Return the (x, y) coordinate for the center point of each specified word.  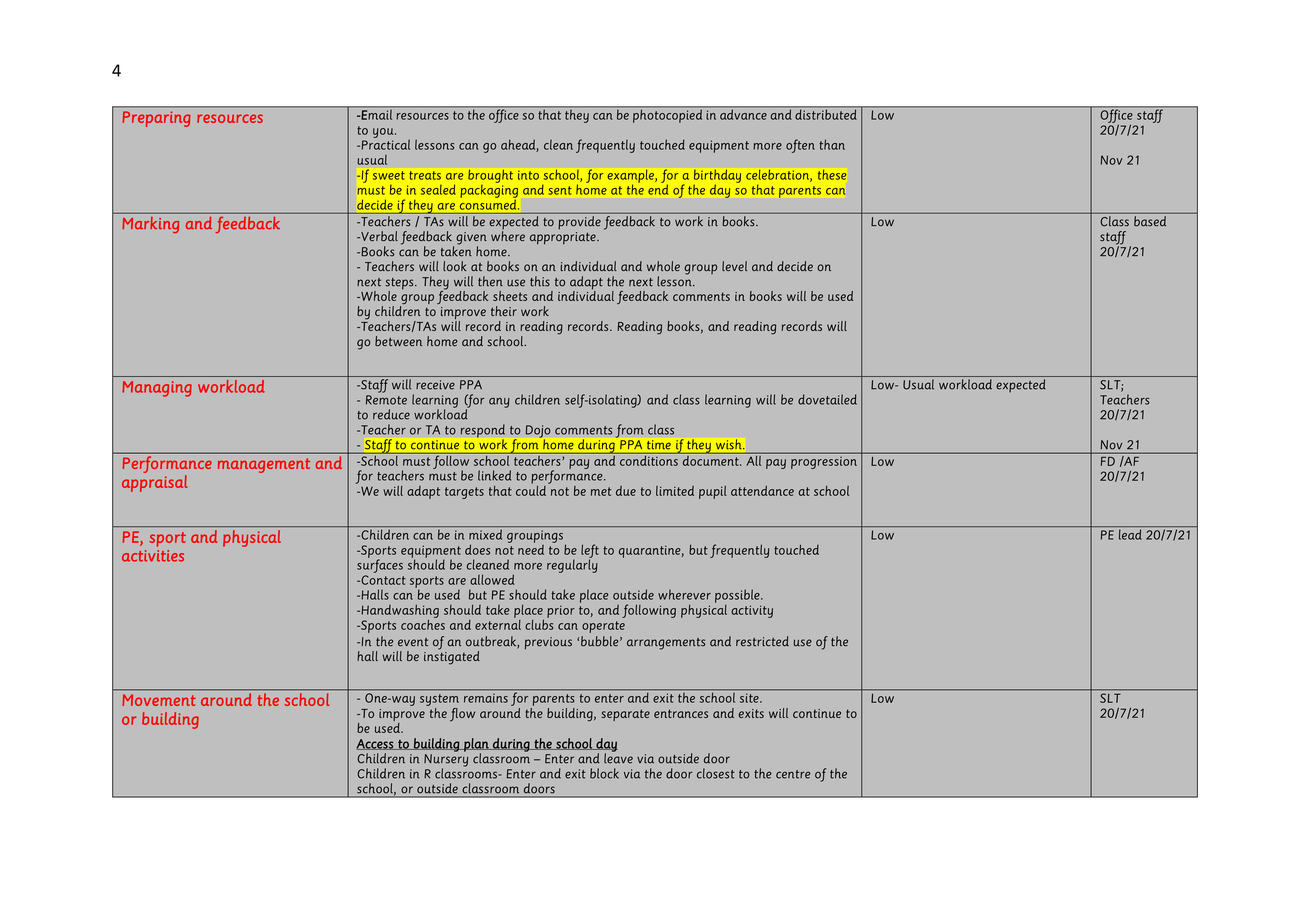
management (264, 465)
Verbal (378, 236)
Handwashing (399, 611)
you (384, 133)
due (626, 491)
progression (823, 463)
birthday (717, 177)
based (1150, 221)
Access (376, 744)
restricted (762, 641)
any (499, 403)
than (832, 144)
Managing (157, 389)
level (734, 266)
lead (1130, 534)
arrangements (666, 644)
